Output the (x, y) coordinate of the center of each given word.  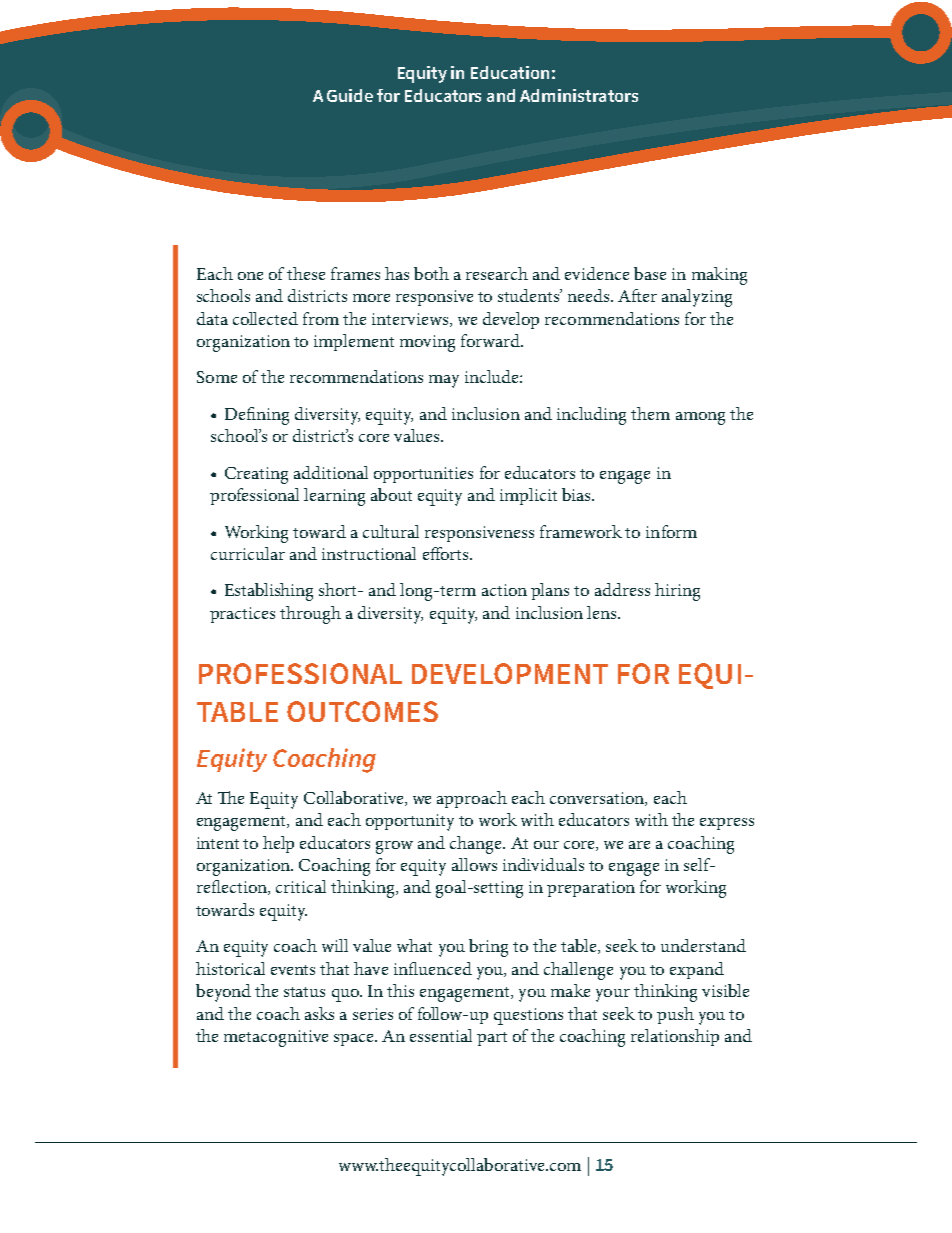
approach (472, 799)
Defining (257, 416)
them (650, 413)
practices (242, 615)
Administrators (579, 95)
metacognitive (276, 1038)
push (675, 1015)
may (444, 381)
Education (510, 72)
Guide (350, 95)
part (492, 1039)
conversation (598, 799)
